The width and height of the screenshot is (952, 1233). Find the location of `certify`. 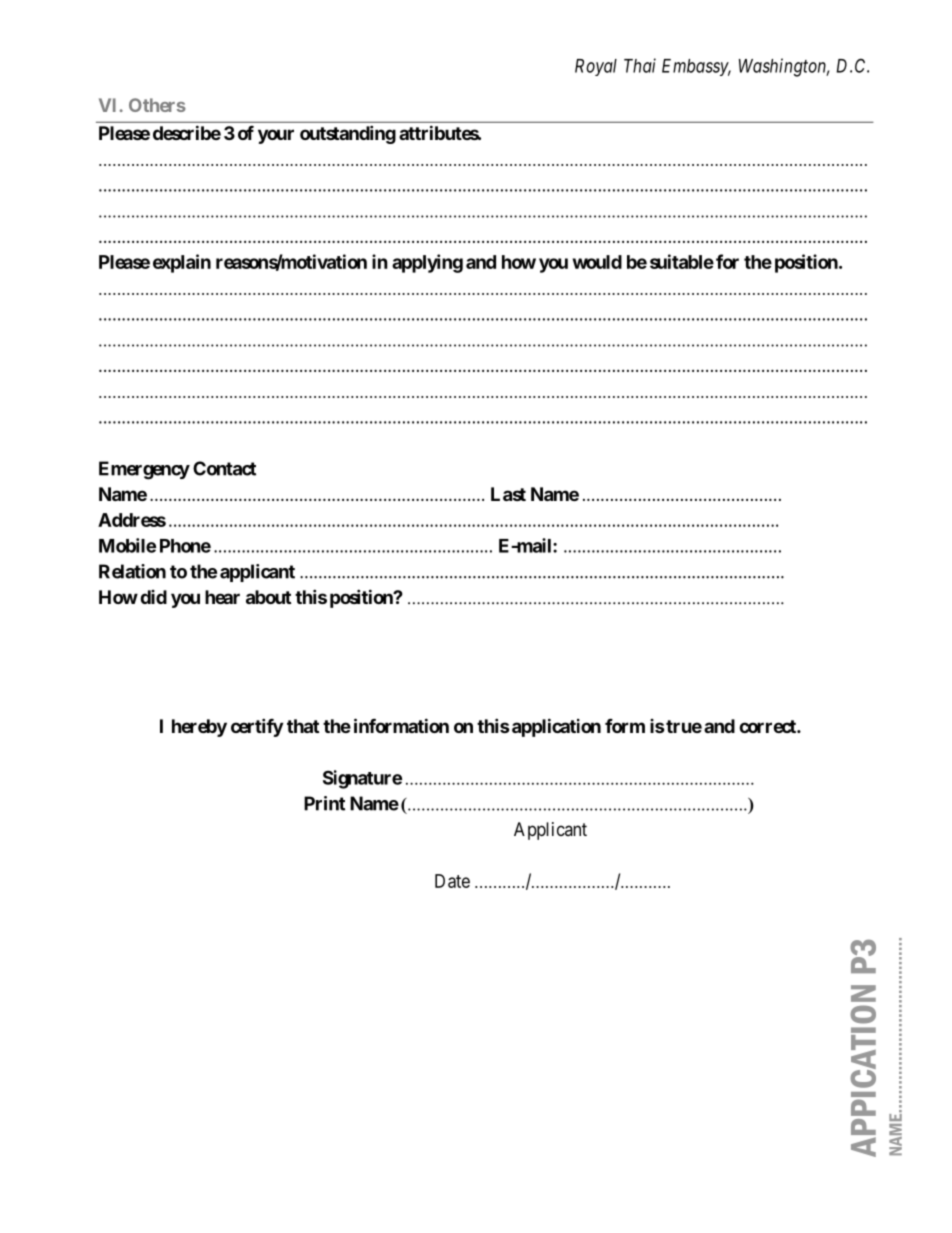

certify is located at coordinates (257, 727).
